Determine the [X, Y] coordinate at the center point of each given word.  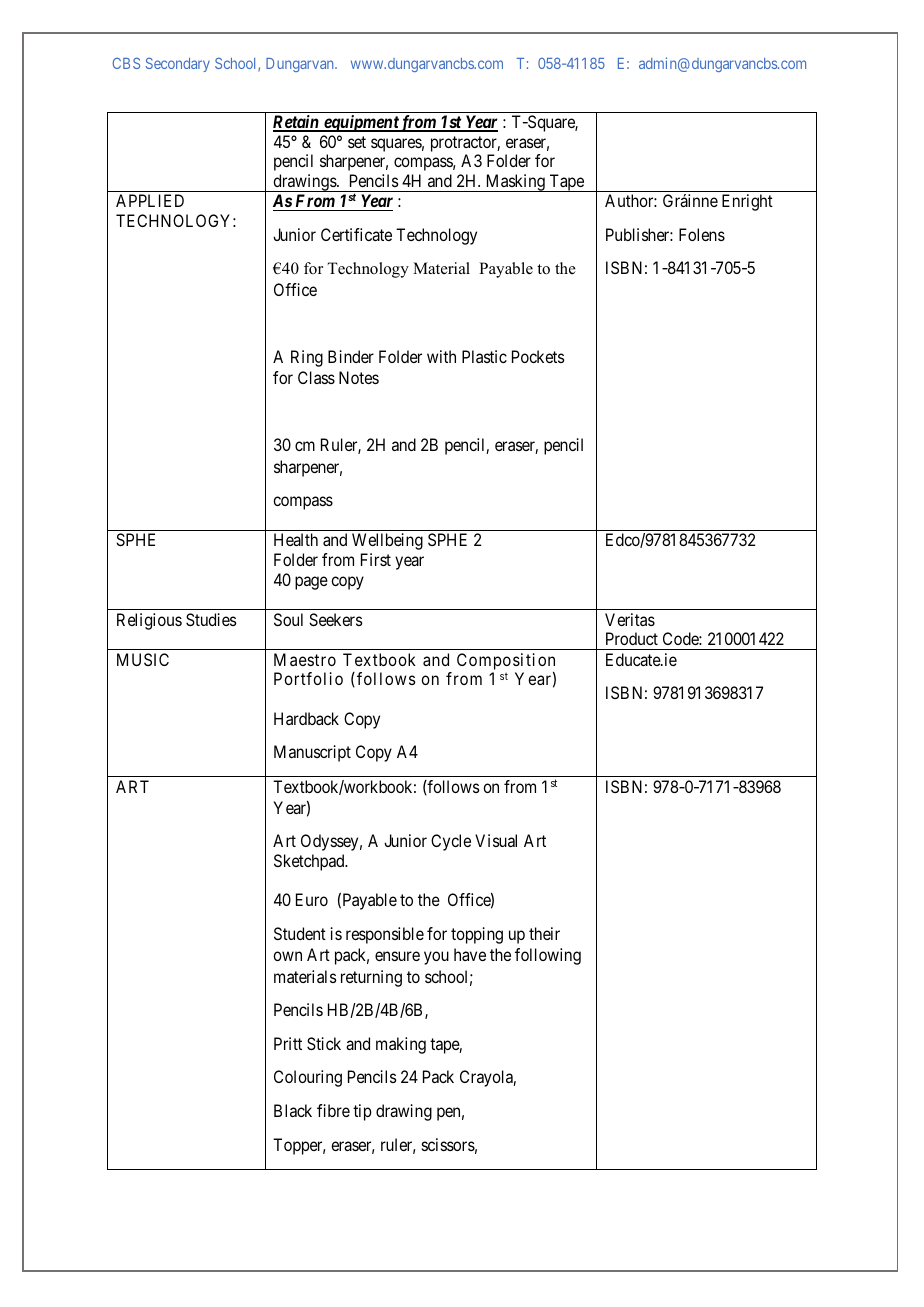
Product [632, 638]
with [441, 356]
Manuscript [312, 753]
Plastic [484, 356]
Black [293, 1110]
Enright [747, 202]
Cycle [451, 842]
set [357, 142]
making [401, 1045]
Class [316, 377]
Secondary [178, 64]
